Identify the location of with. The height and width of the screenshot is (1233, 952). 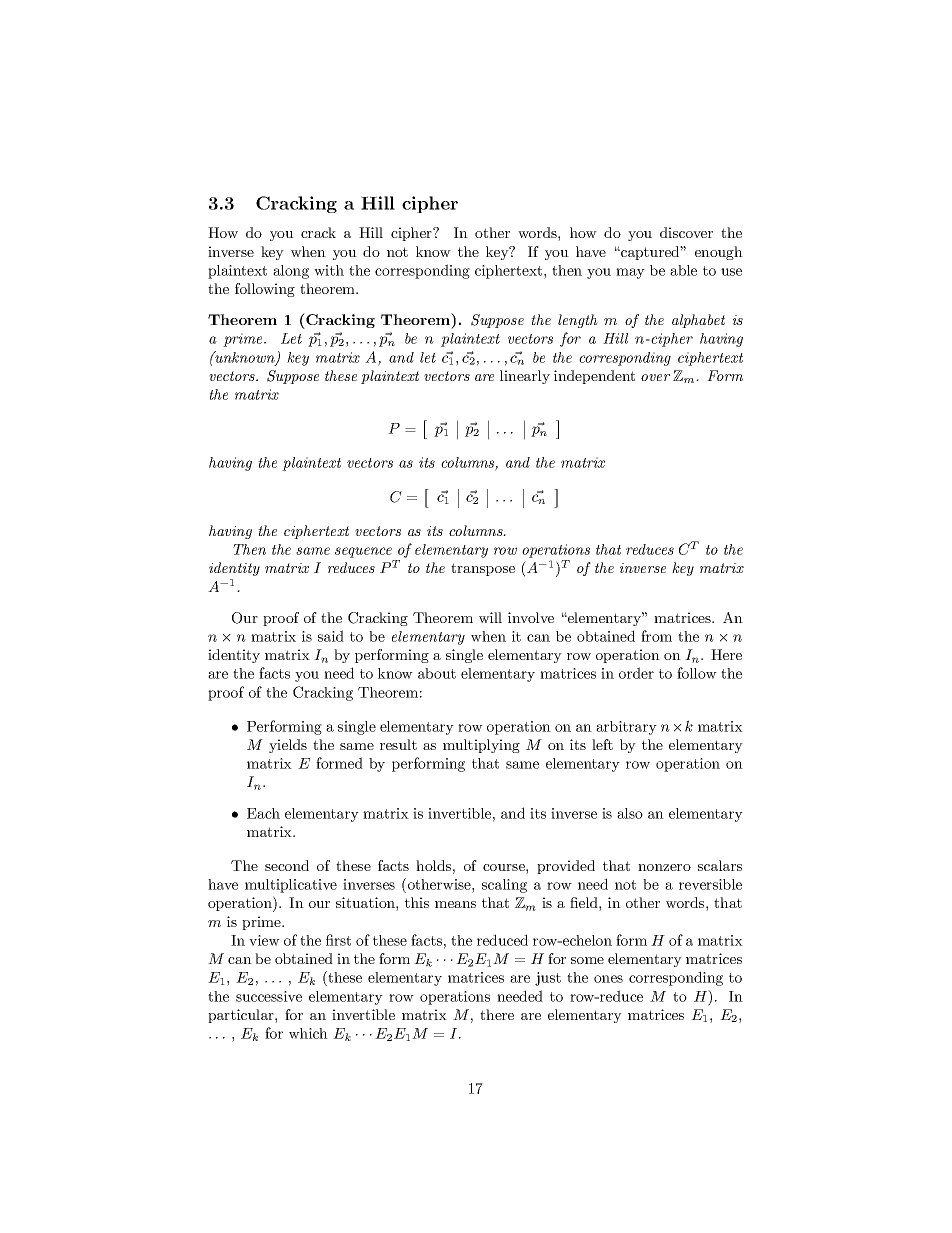
(329, 270).
